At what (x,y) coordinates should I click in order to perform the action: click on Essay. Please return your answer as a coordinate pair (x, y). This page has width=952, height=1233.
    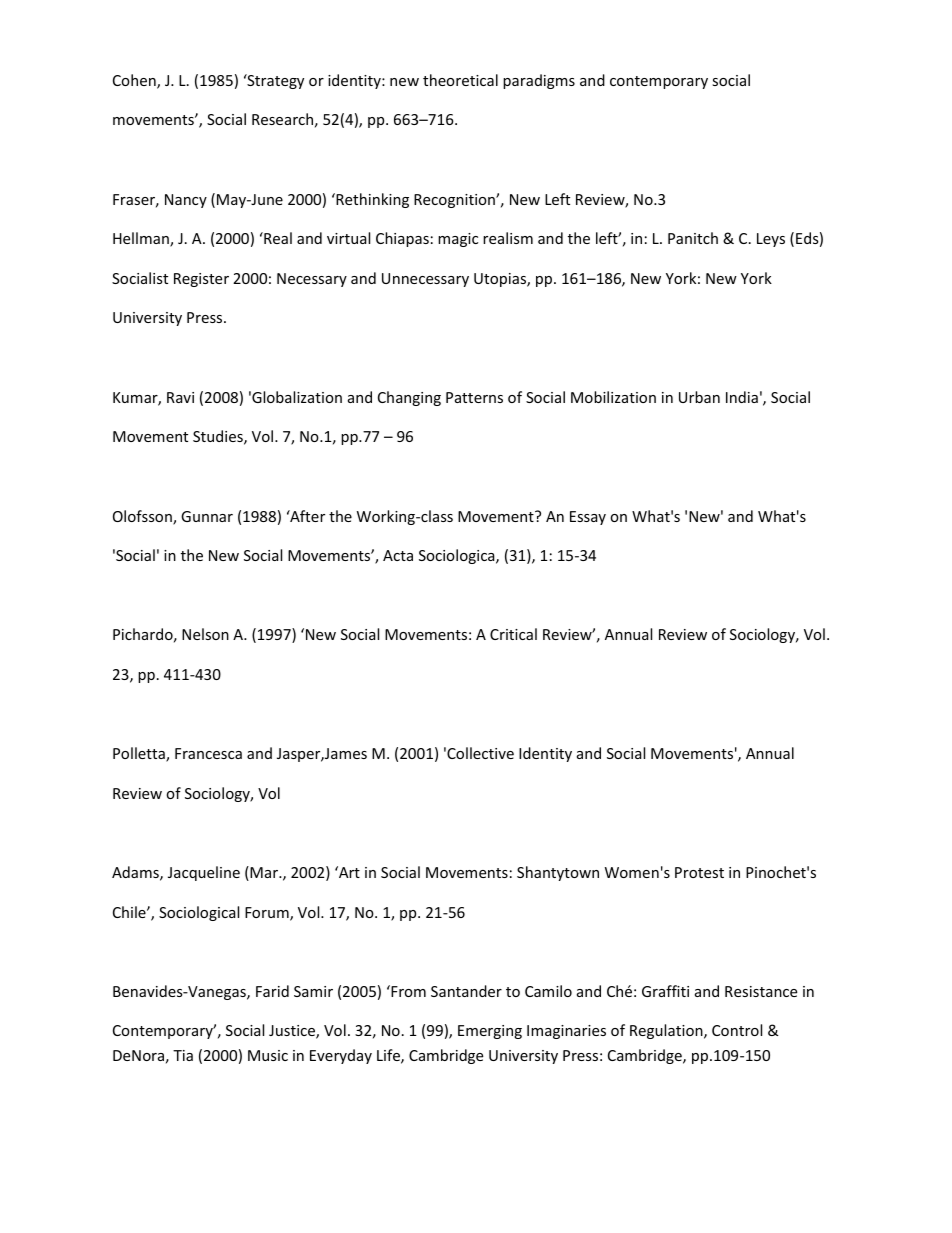
    Looking at the image, I should click on (588, 518).
